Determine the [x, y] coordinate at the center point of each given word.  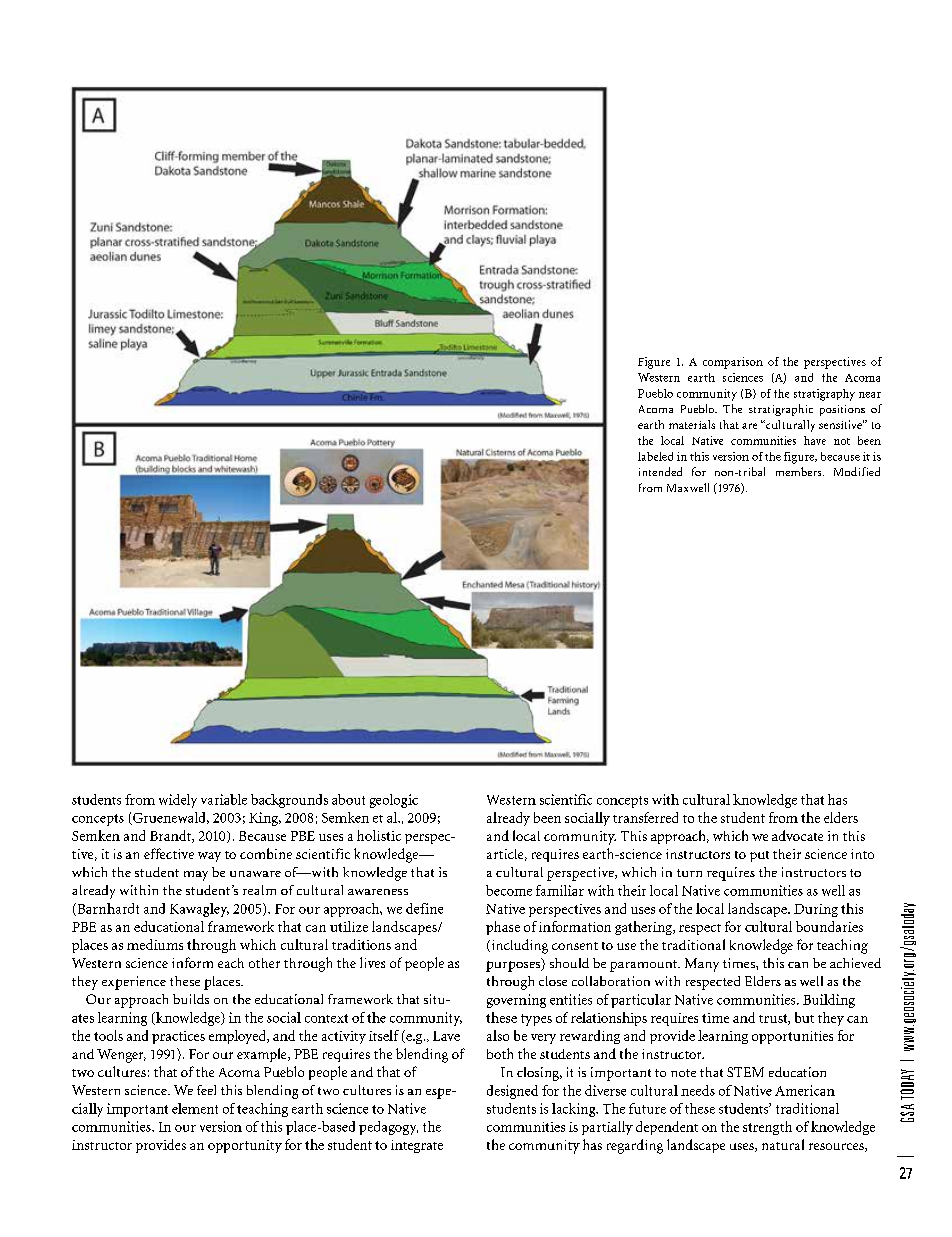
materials [692, 424]
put [759, 856]
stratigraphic [781, 410]
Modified [857, 471]
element [195, 1108]
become [509, 890]
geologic [394, 801]
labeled [655, 456]
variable [224, 799]
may [196, 876]
